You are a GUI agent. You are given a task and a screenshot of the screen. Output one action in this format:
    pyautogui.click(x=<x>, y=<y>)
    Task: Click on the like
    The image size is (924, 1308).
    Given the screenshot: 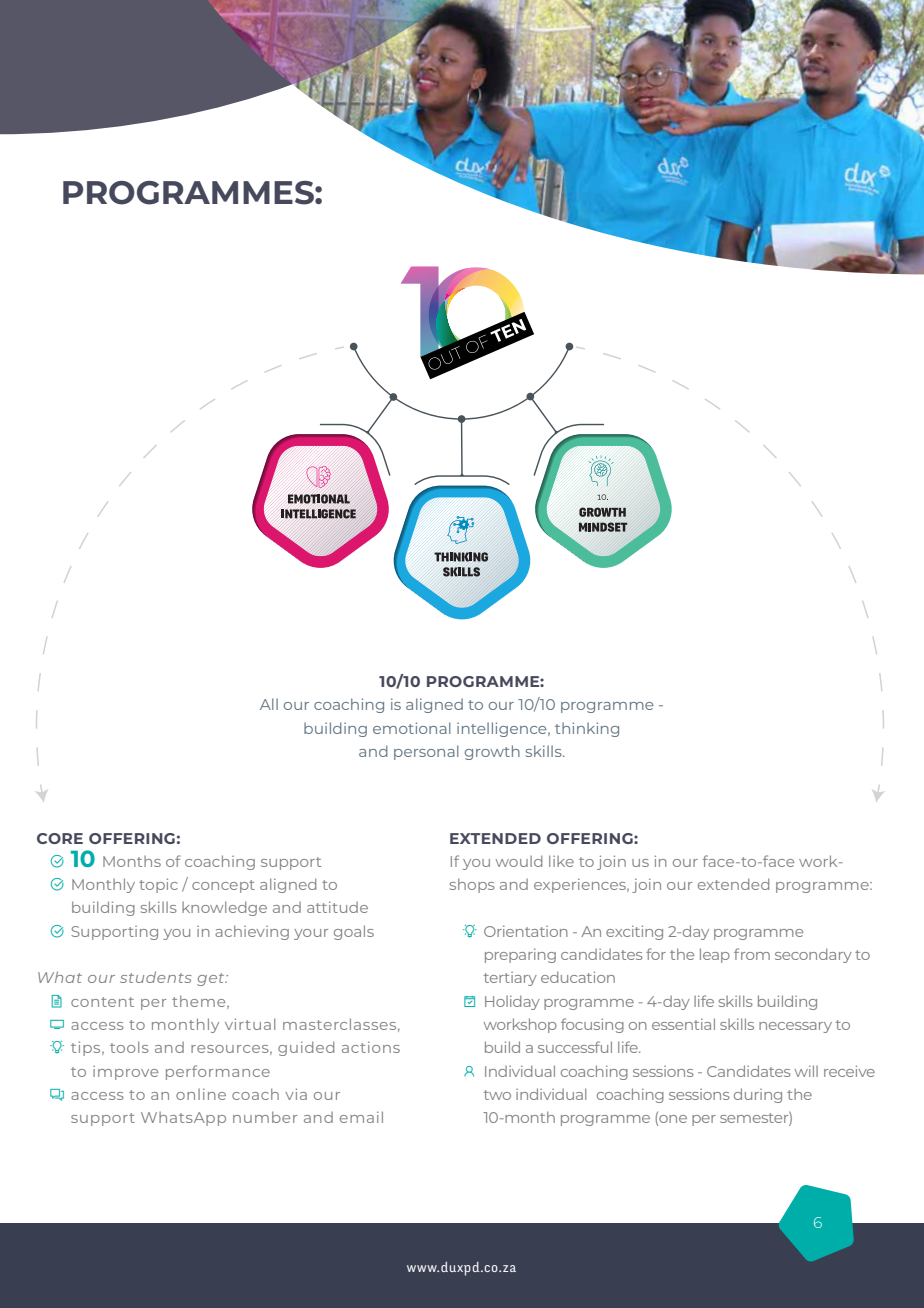 What is the action you would take?
    pyautogui.click(x=561, y=861)
